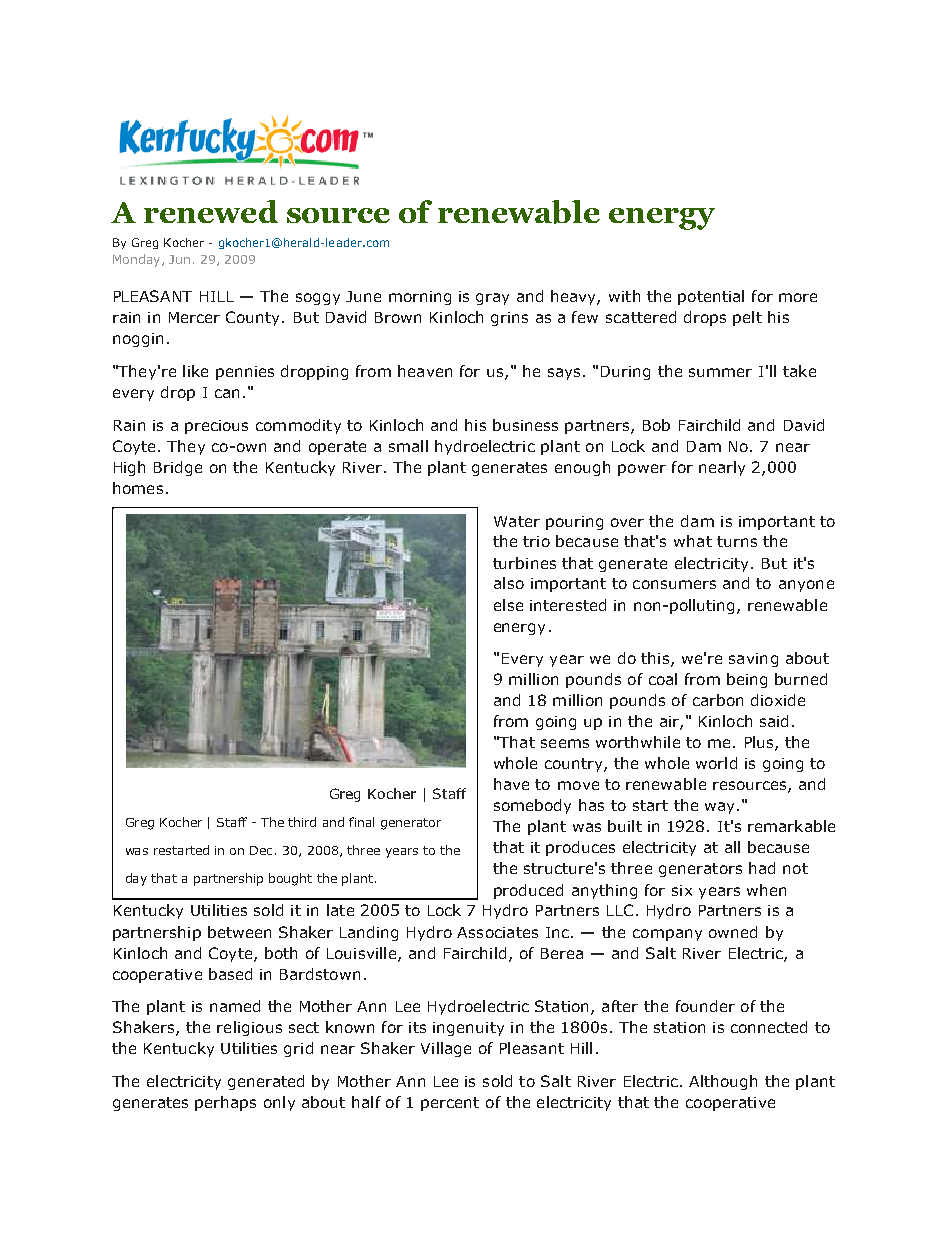 This screenshot has height=1233, width=952. What do you see at coordinates (450, 1104) in the screenshot?
I see `percent` at bounding box center [450, 1104].
